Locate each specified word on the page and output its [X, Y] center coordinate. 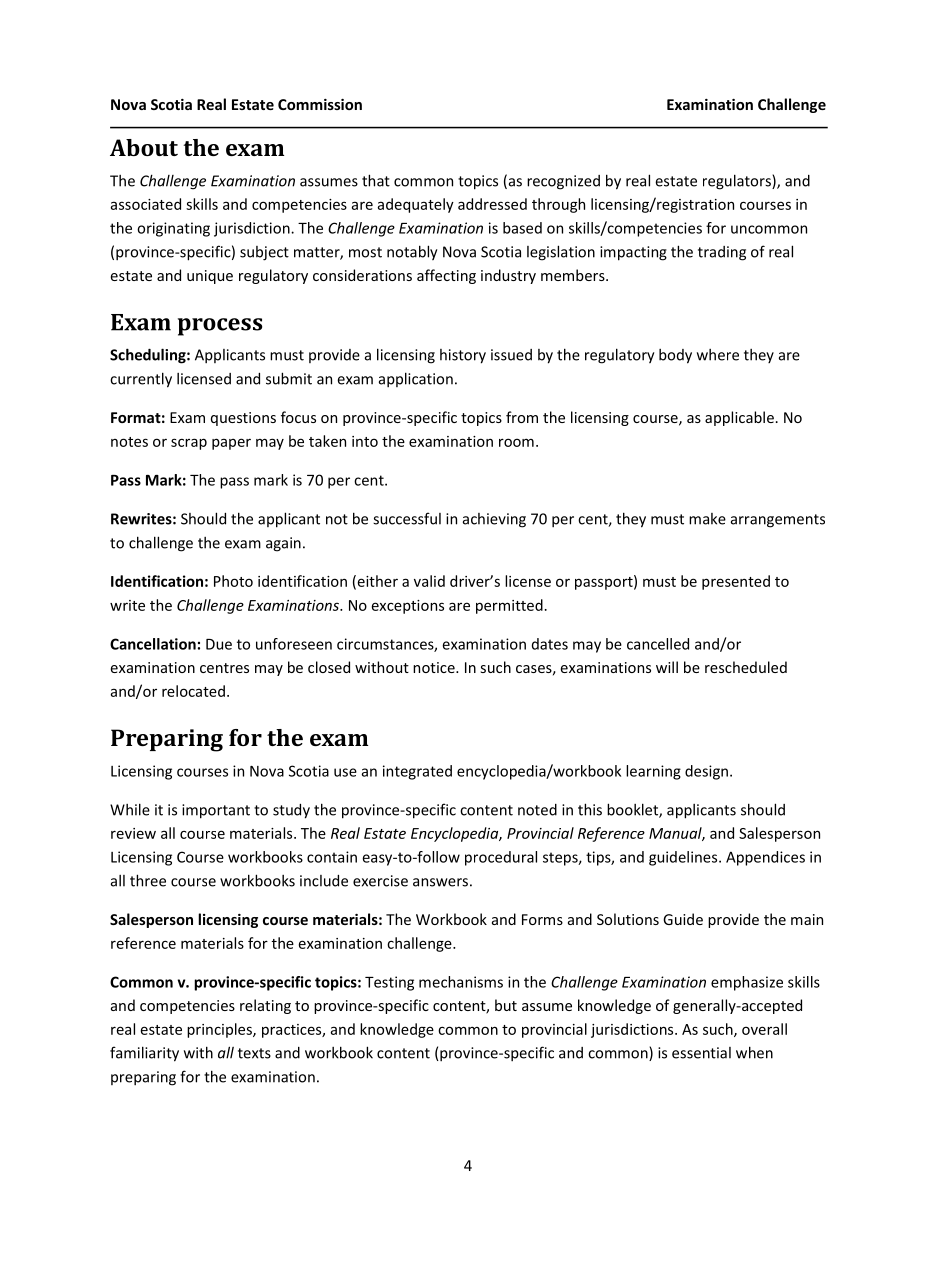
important [216, 811]
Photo [233, 581]
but [506, 1005]
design [706, 772]
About [144, 147]
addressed [492, 204]
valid [429, 581]
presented [736, 582]
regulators [738, 182]
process [220, 327]
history [463, 356]
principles [220, 1030]
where [718, 355]
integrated [417, 772]
